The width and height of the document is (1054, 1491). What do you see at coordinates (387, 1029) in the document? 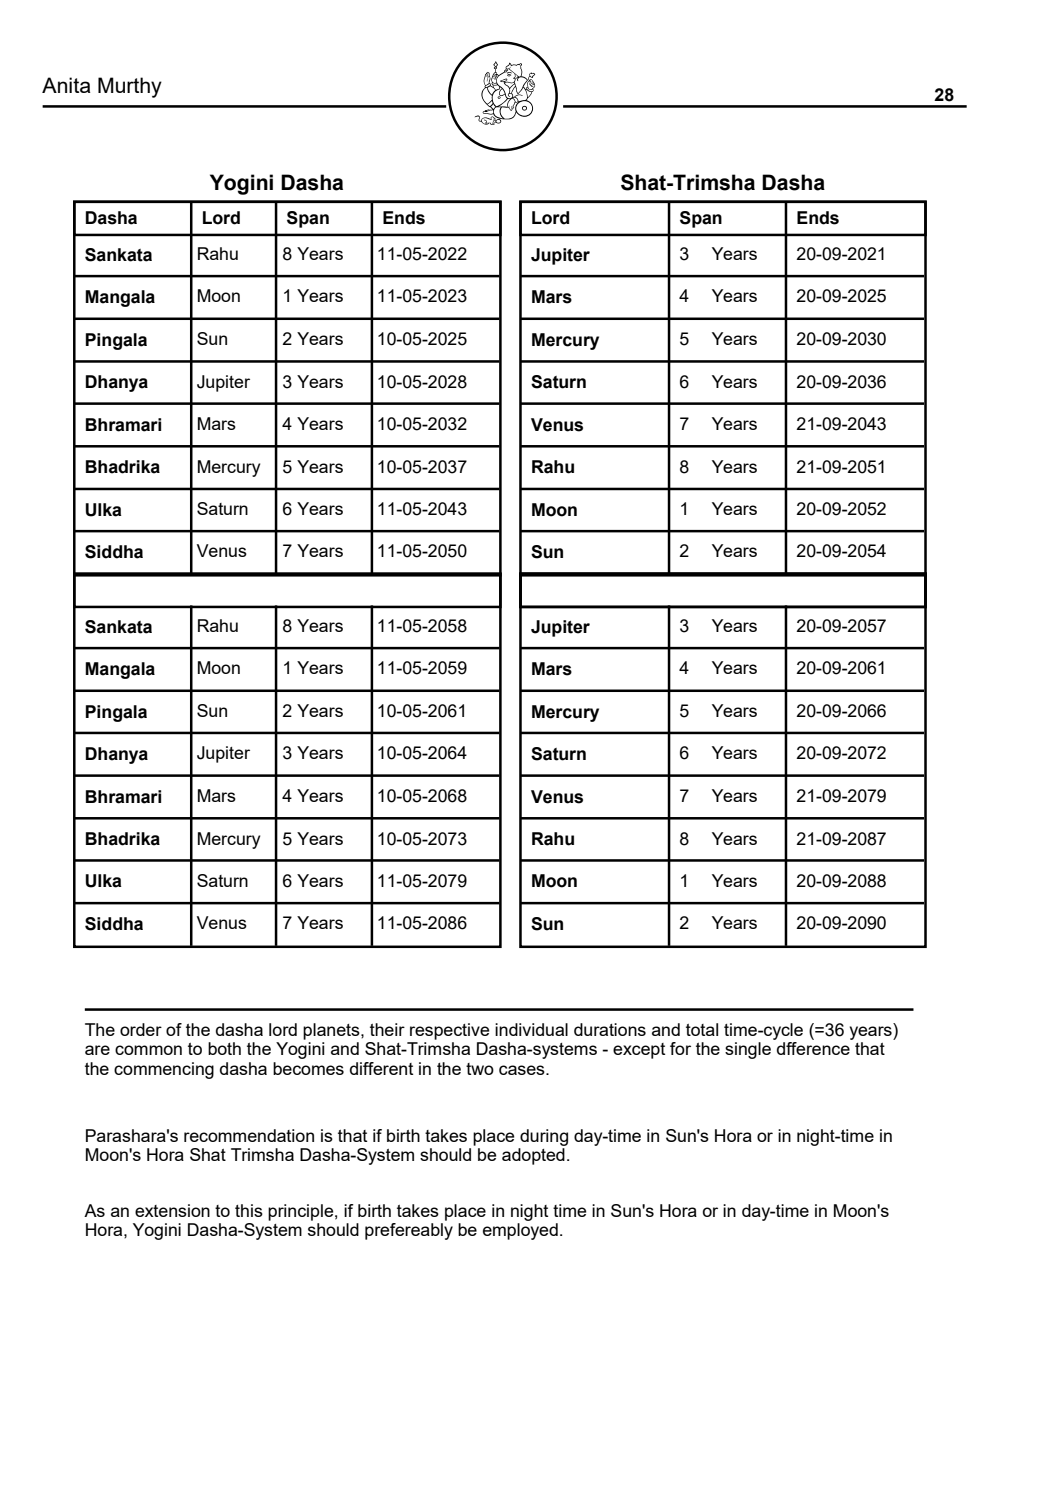
I see `their` at bounding box center [387, 1029].
